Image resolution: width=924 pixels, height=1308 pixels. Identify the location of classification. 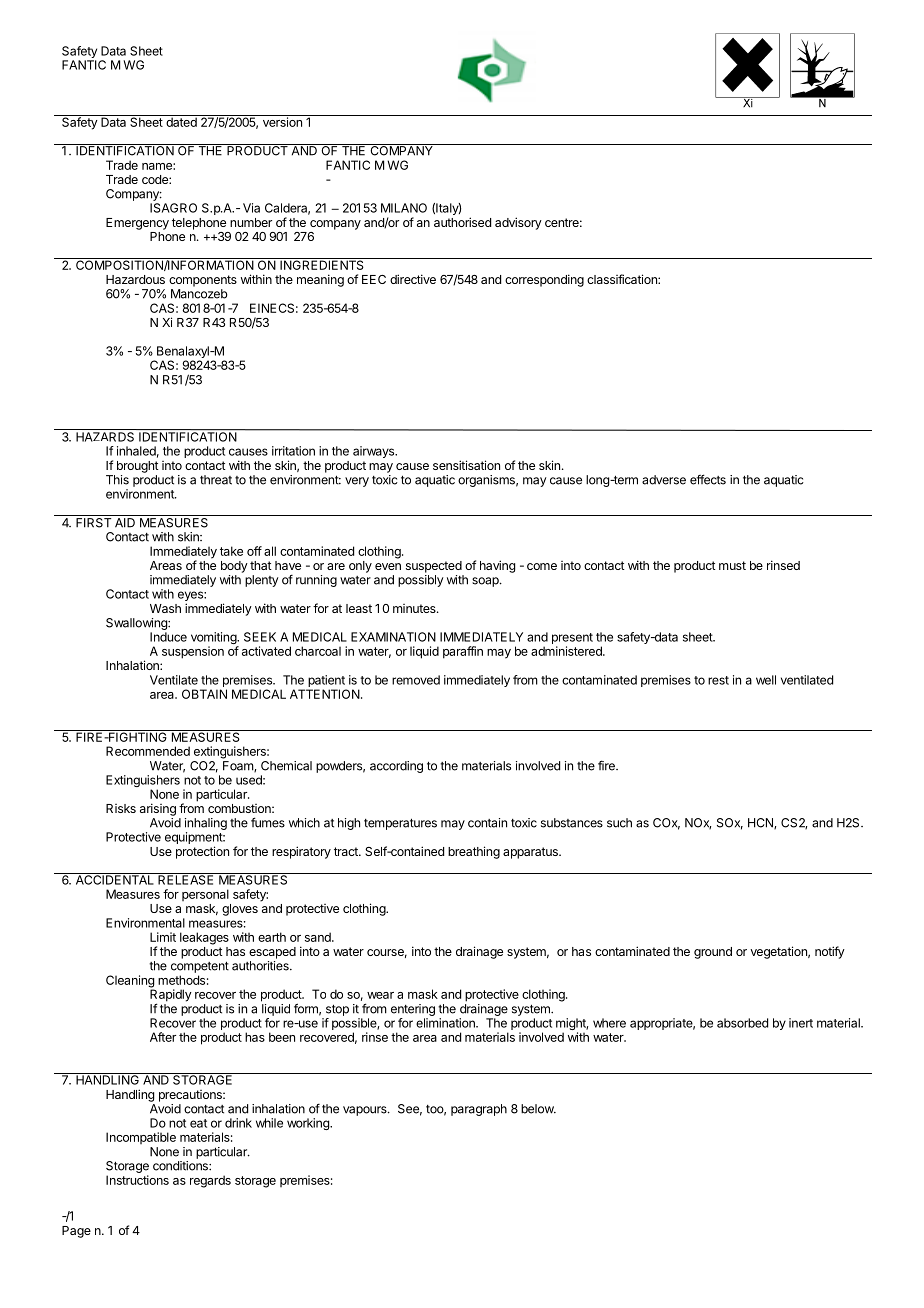
(623, 279).
